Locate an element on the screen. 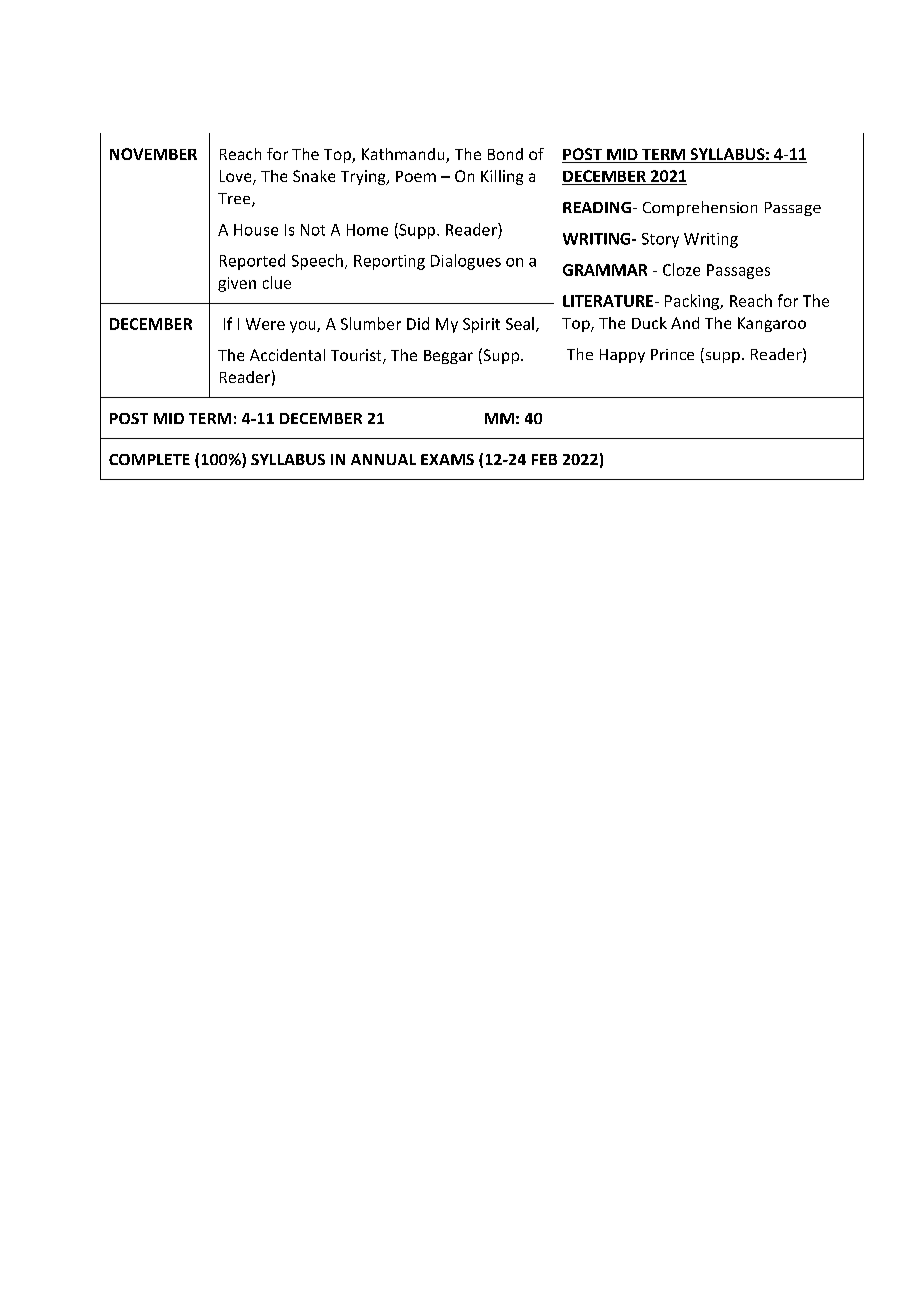 Image resolution: width=924 pixels, height=1308 pixels. Beggar is located at coordinates (448, 357).
